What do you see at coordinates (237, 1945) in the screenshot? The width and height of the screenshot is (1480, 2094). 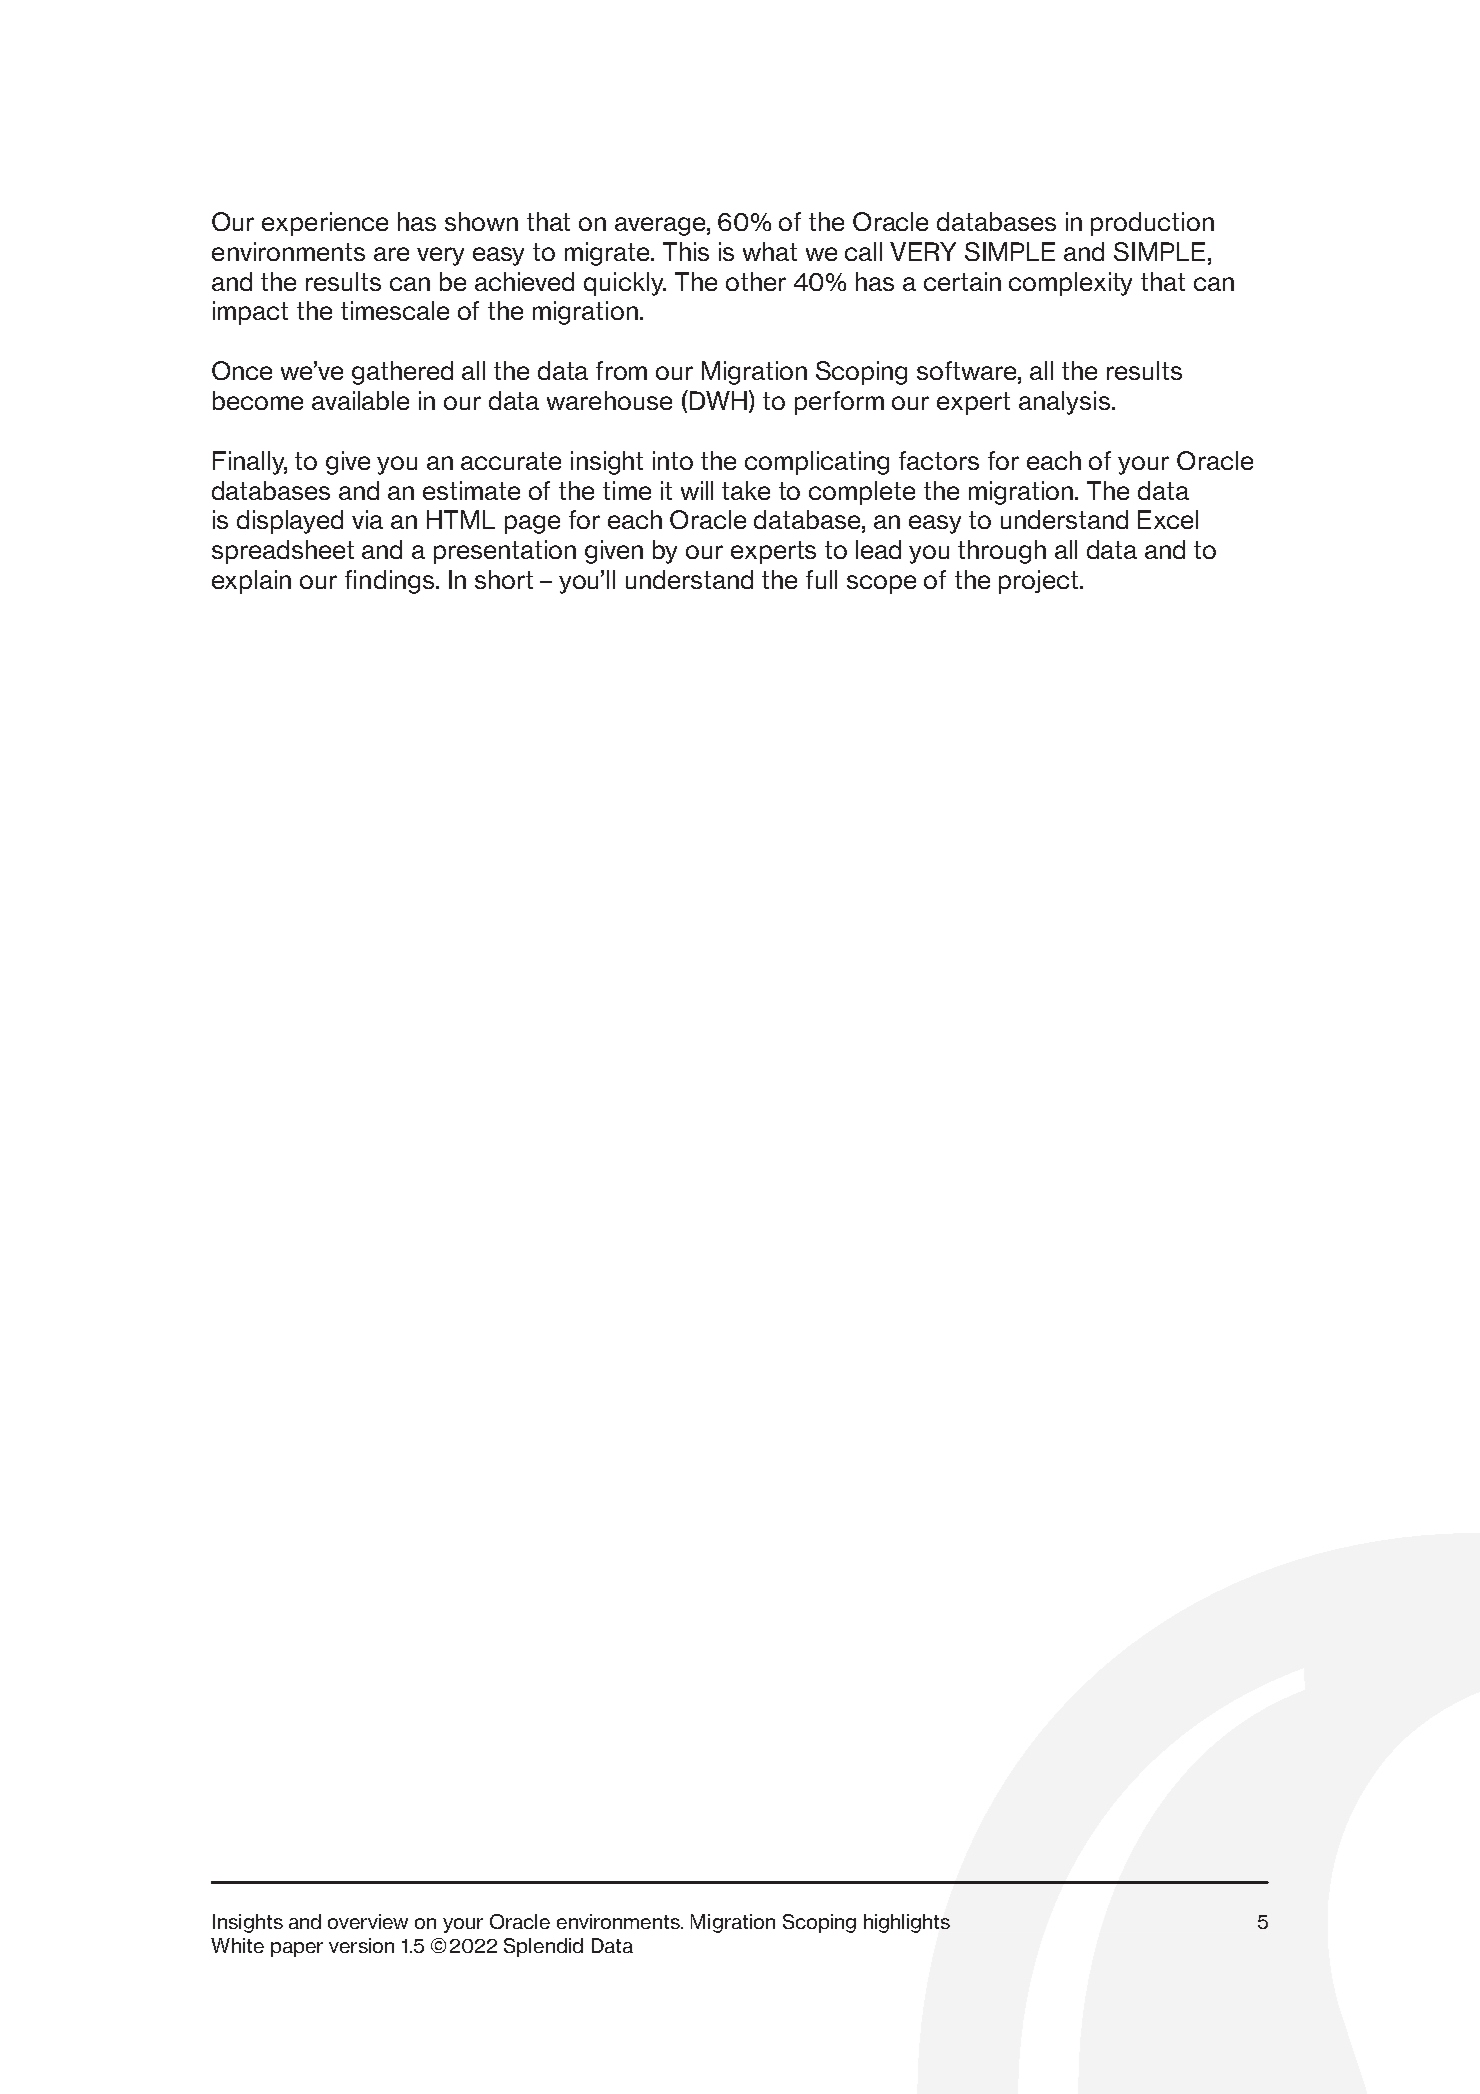 I see `White` at bounding box center [237, 1945].
